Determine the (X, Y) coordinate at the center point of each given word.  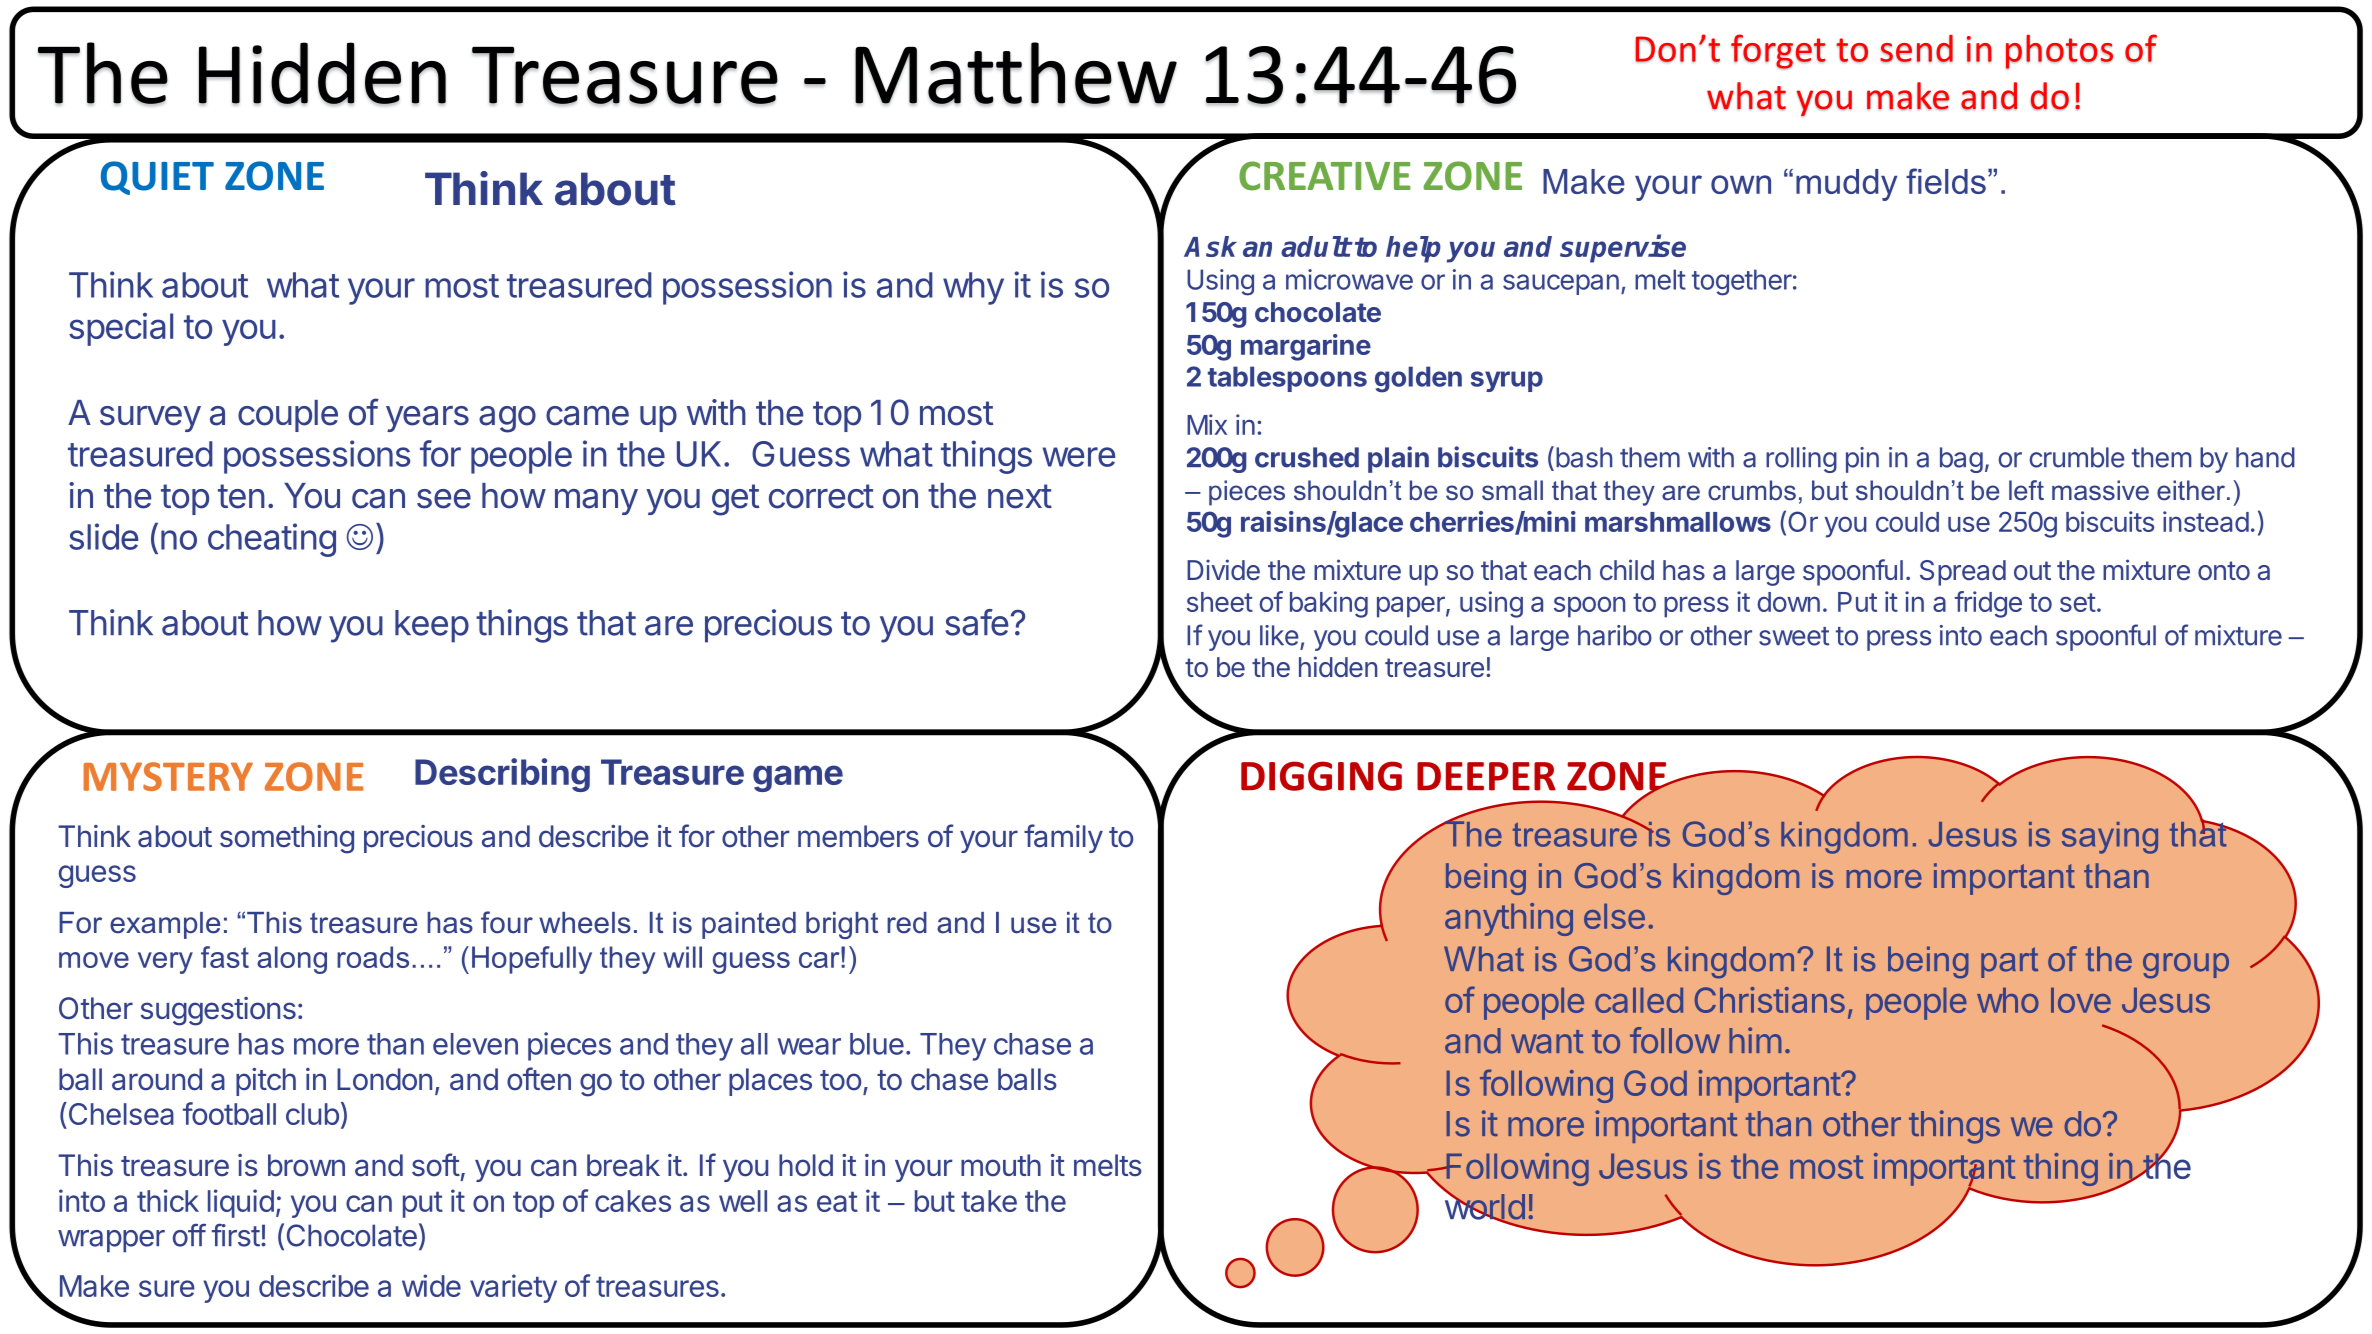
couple (288, 416)
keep (432, 626)
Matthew (1016, 73)
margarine (1306, 347)
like (1279, 635)
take (989, 1201)
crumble (2077, 457)
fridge (1988, 604)
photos (2059, 51)
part (2009, 962)
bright (842, 925)
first (236, 1235)
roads (373, 957)
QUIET (157, 178)
